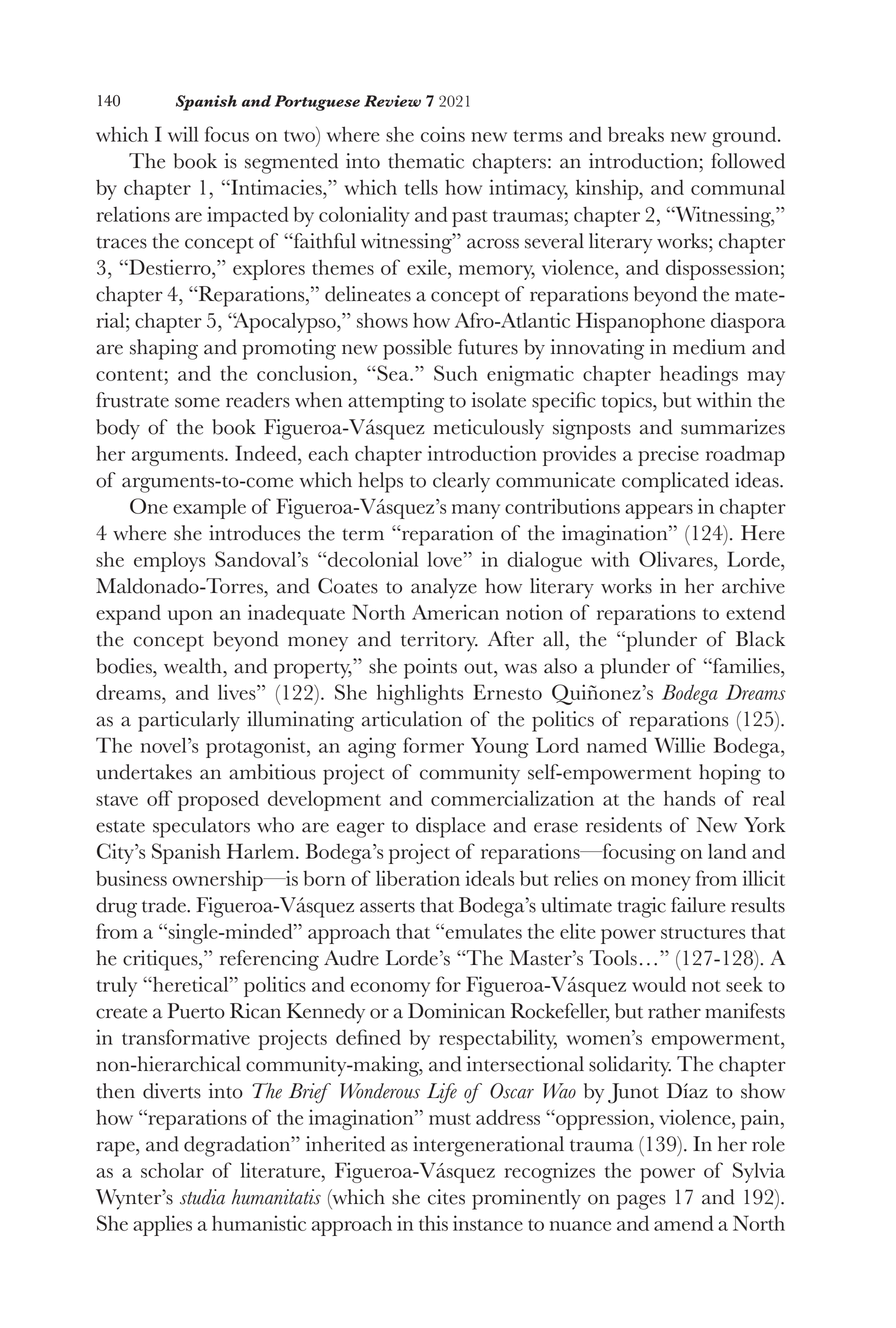  What do you see at coordinates (194, 666) in the page?
I see `wealth` at bounding box center [194, 666].
